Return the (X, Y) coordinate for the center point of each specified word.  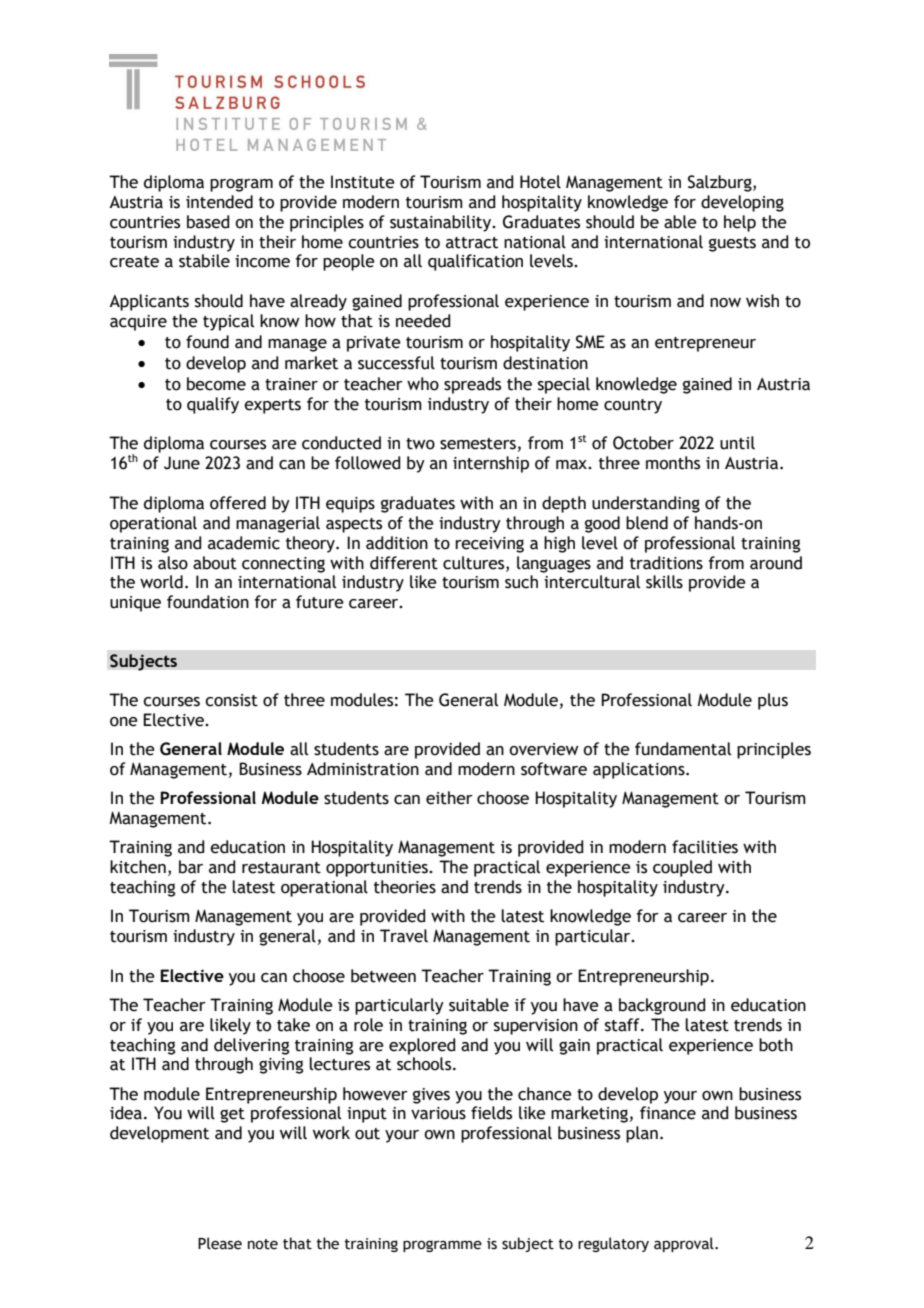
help (740, 223)
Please (220, 1243)
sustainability (442, 223)
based (208, 222)
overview (544, 749)
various (438, 1113)
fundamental (683, 749)
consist (231, 700)
